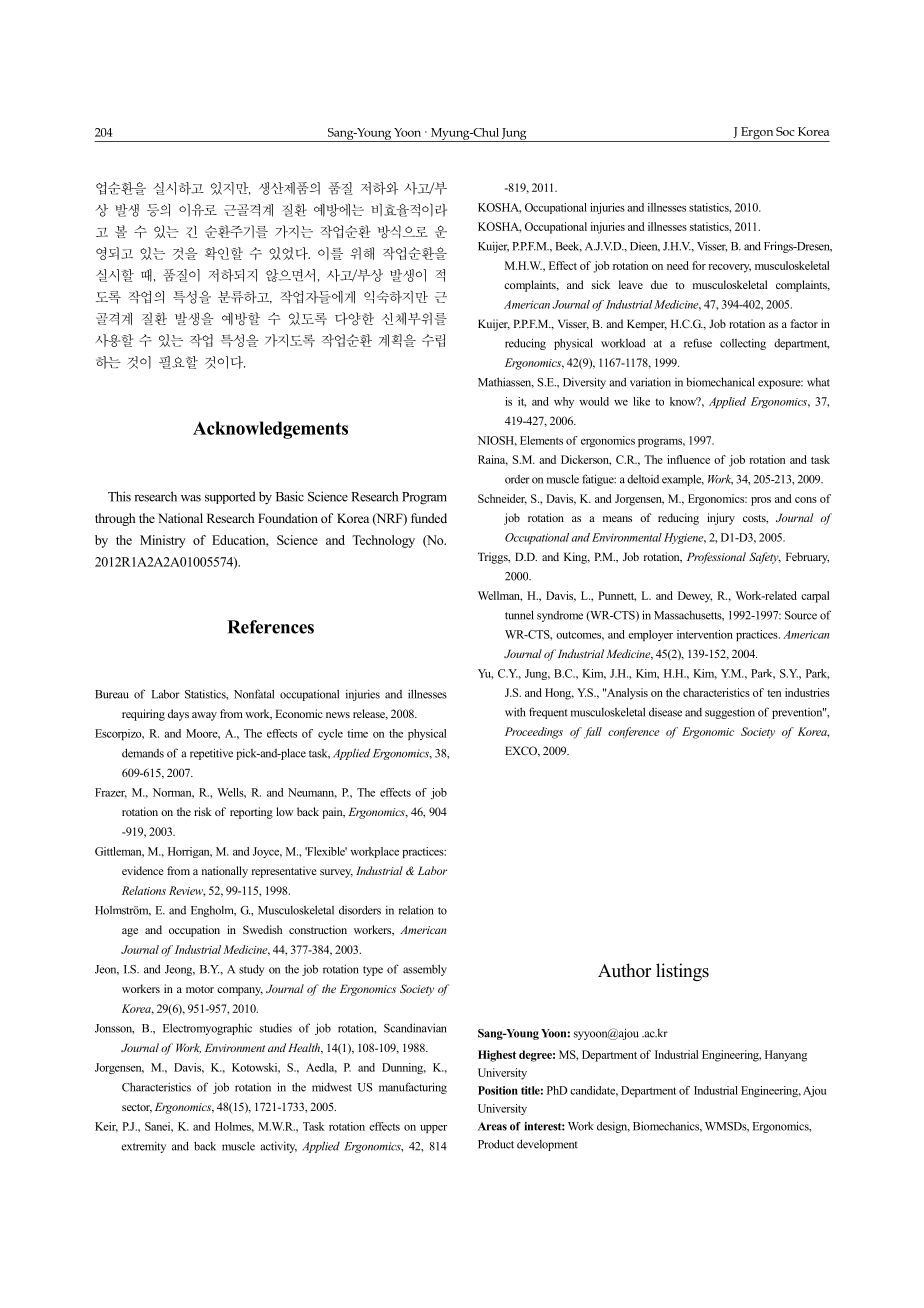 The image size is (924, 1308). Describe the element at coordinates (178, 715) in the screenshot. I see `days` at that location.
